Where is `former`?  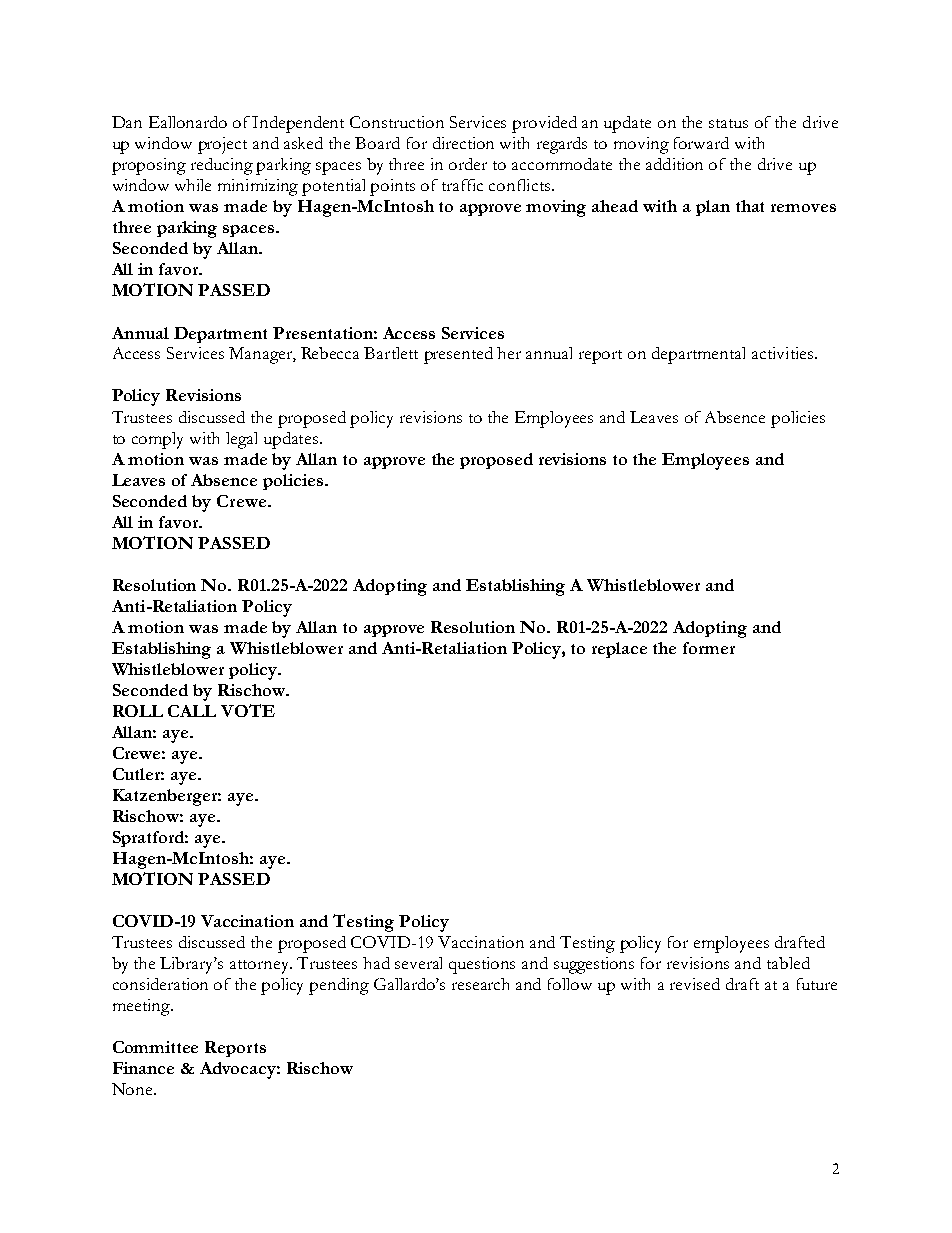
former is located at coordinates (709, 648).
